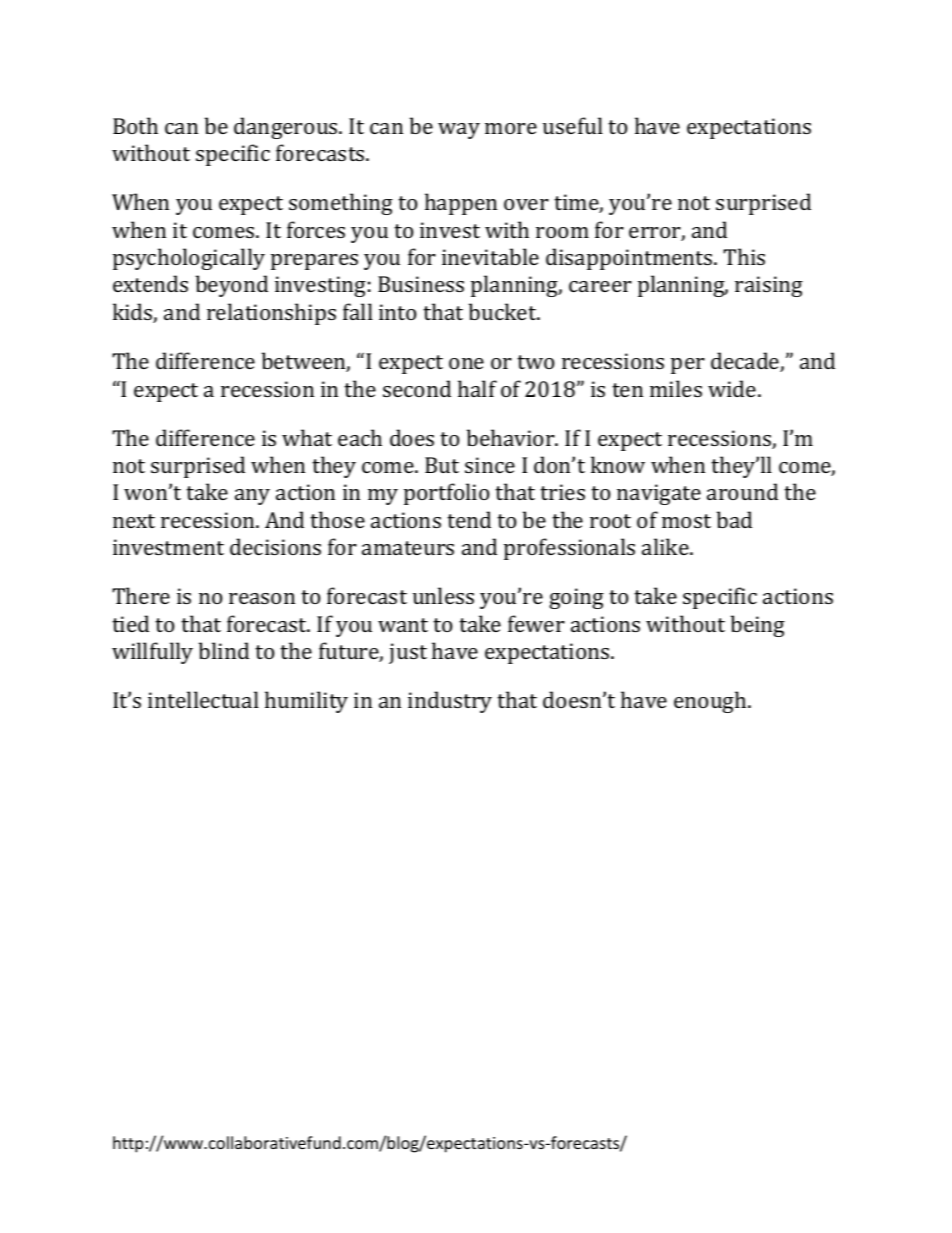  Describe the element at coordinates (275, 546) in the image. I see `decisions` at that location.
